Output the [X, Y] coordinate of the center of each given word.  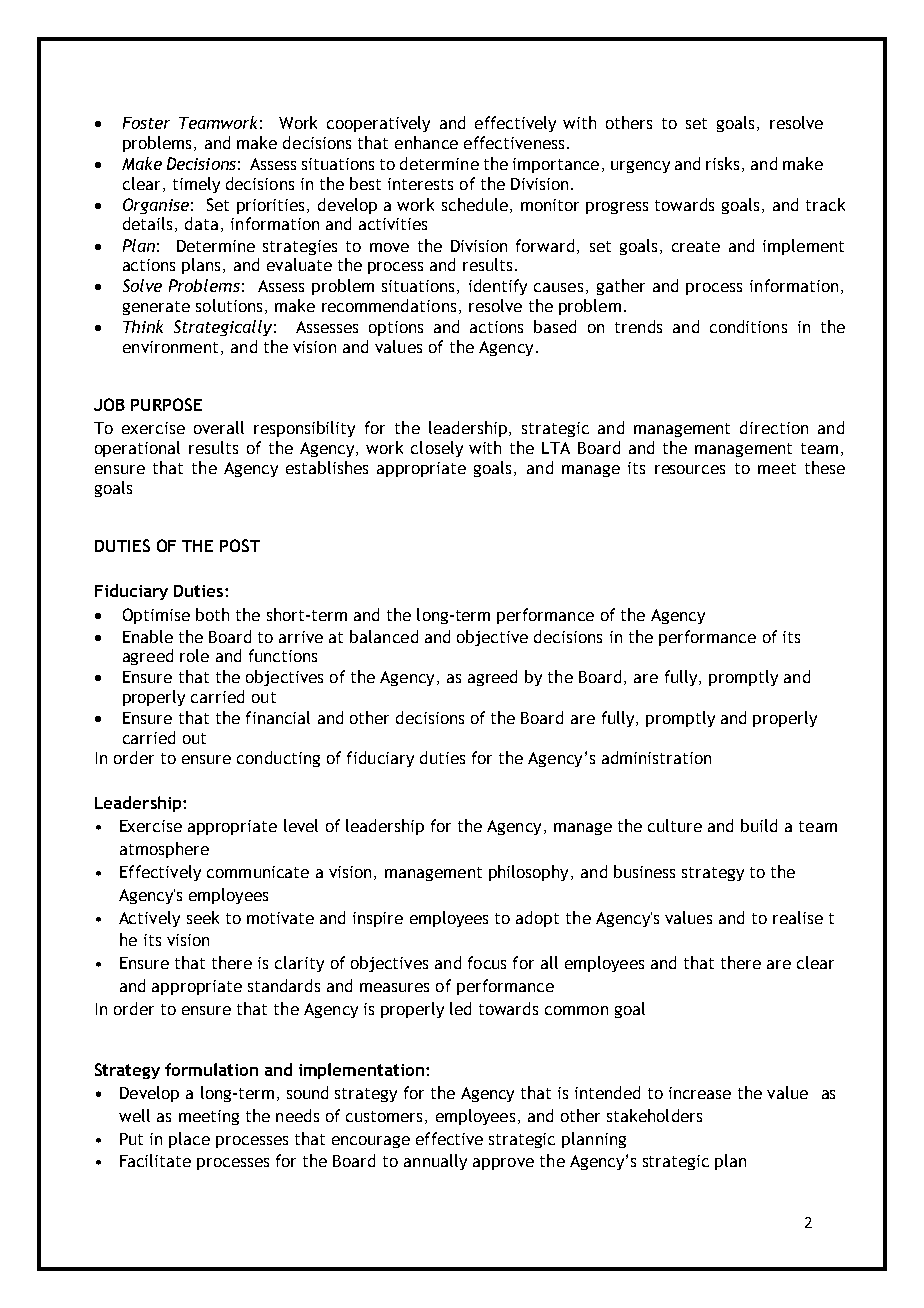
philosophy [528, 873]
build [759, 825]
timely [196, 185]
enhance [426, 142]
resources [690, 469]
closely [437, 449]
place [189, 1140]
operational [137, 449]
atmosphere [164, 850]
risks [722, 163]
